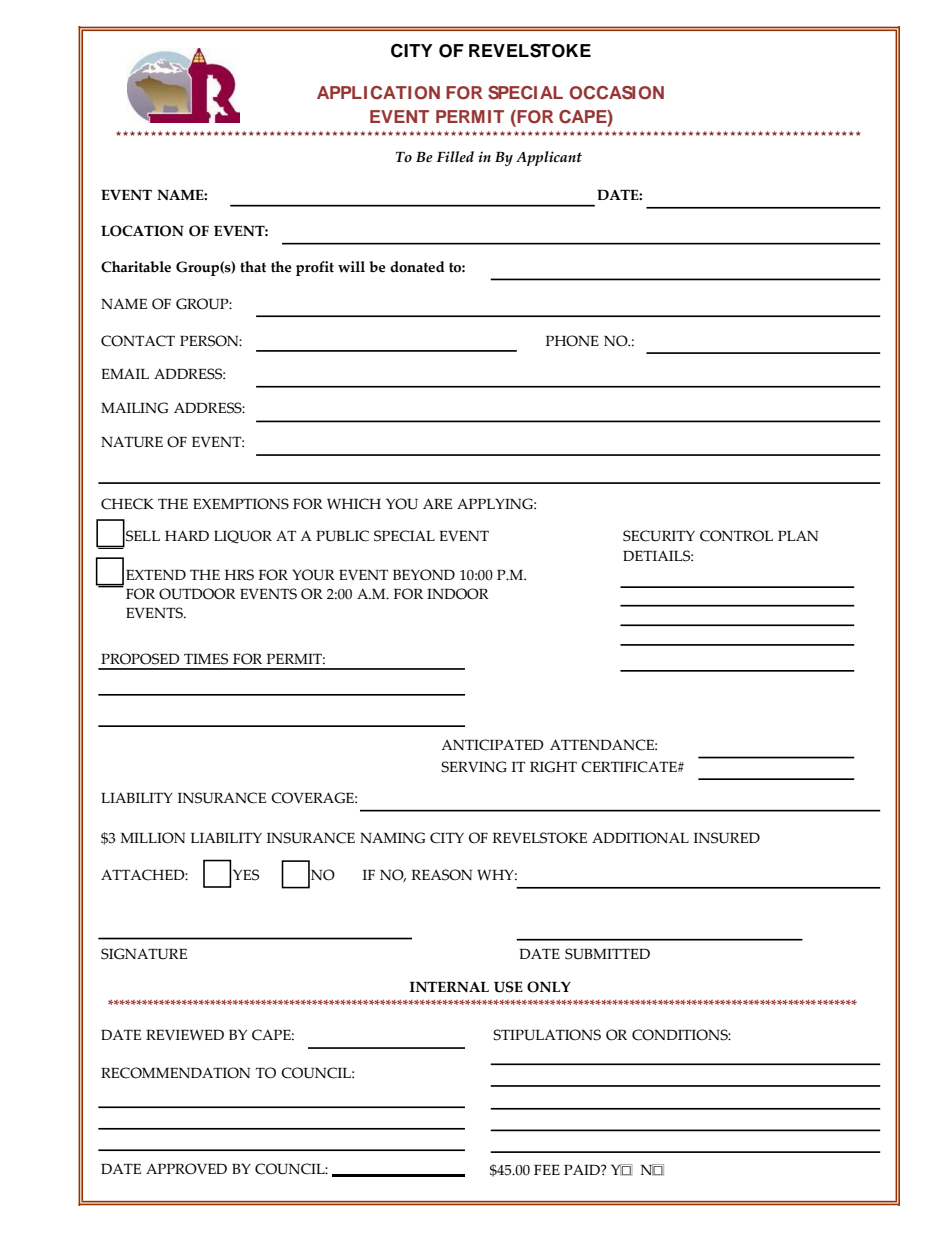 The height and width of the image is (1233, 952). What do you see at coordinates (547, 1170) in the image?
I see `FEE` at bounding box center [547, 1170].
